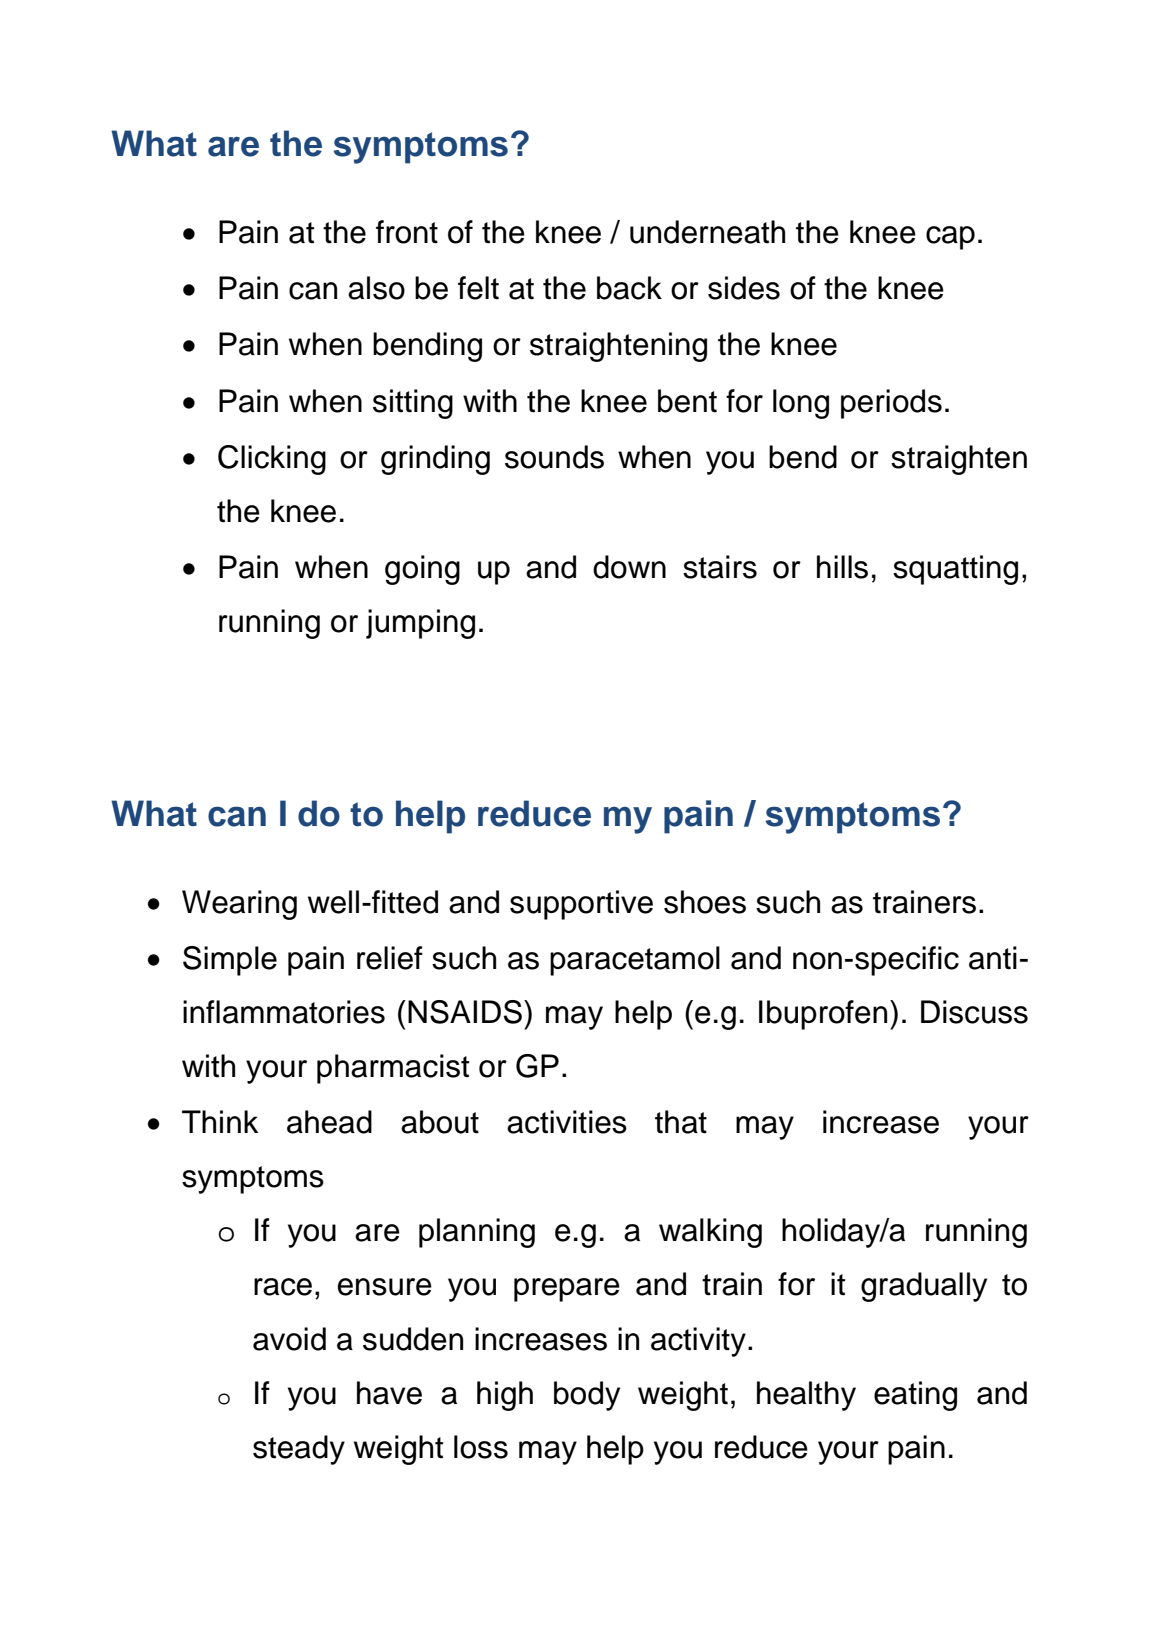  What do you see at coordinates (376, 288) in the page?
I see `also` at bounding box center [376, 288].
